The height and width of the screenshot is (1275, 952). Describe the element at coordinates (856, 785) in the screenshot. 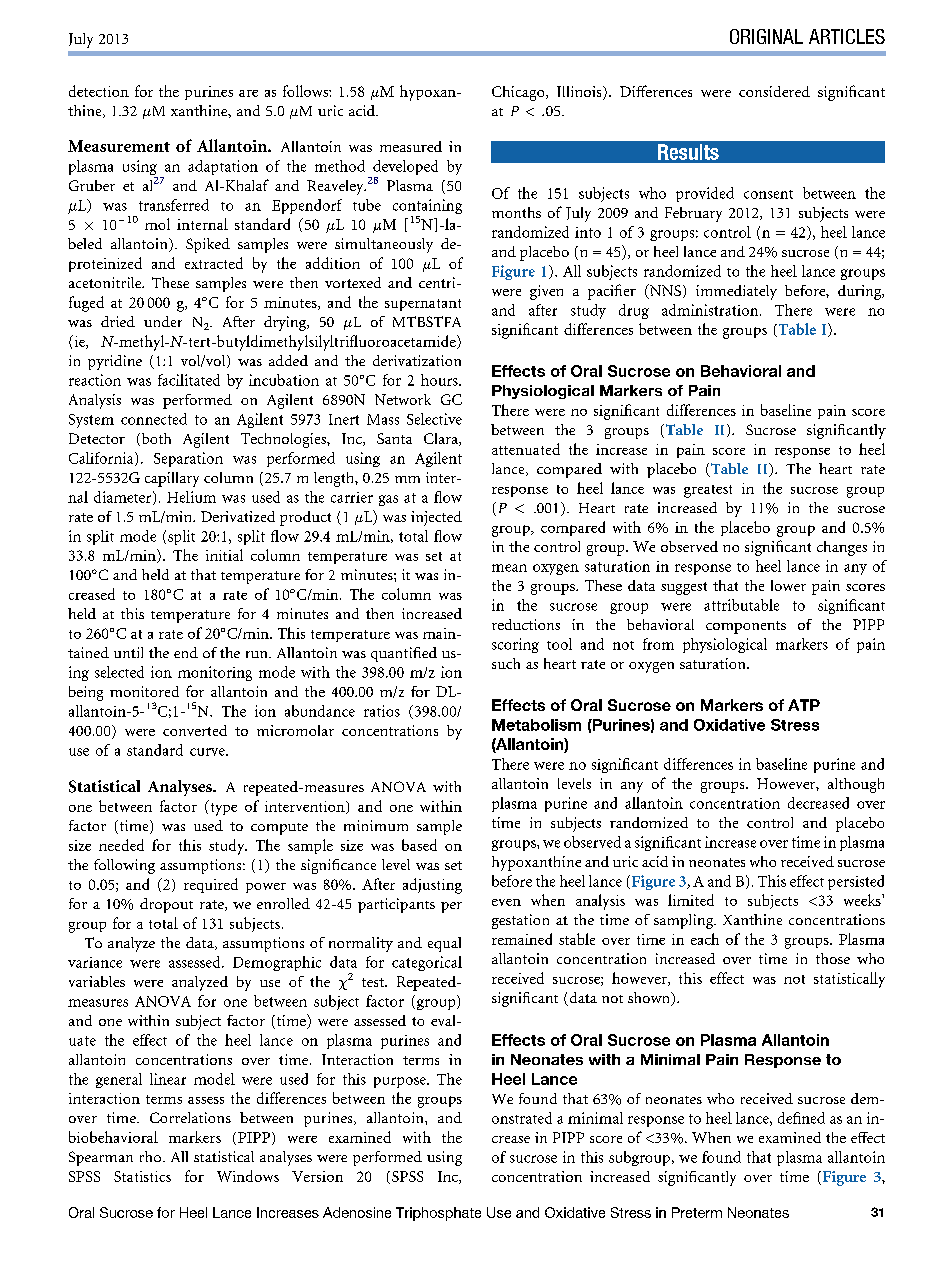

I see `although` at that location.
